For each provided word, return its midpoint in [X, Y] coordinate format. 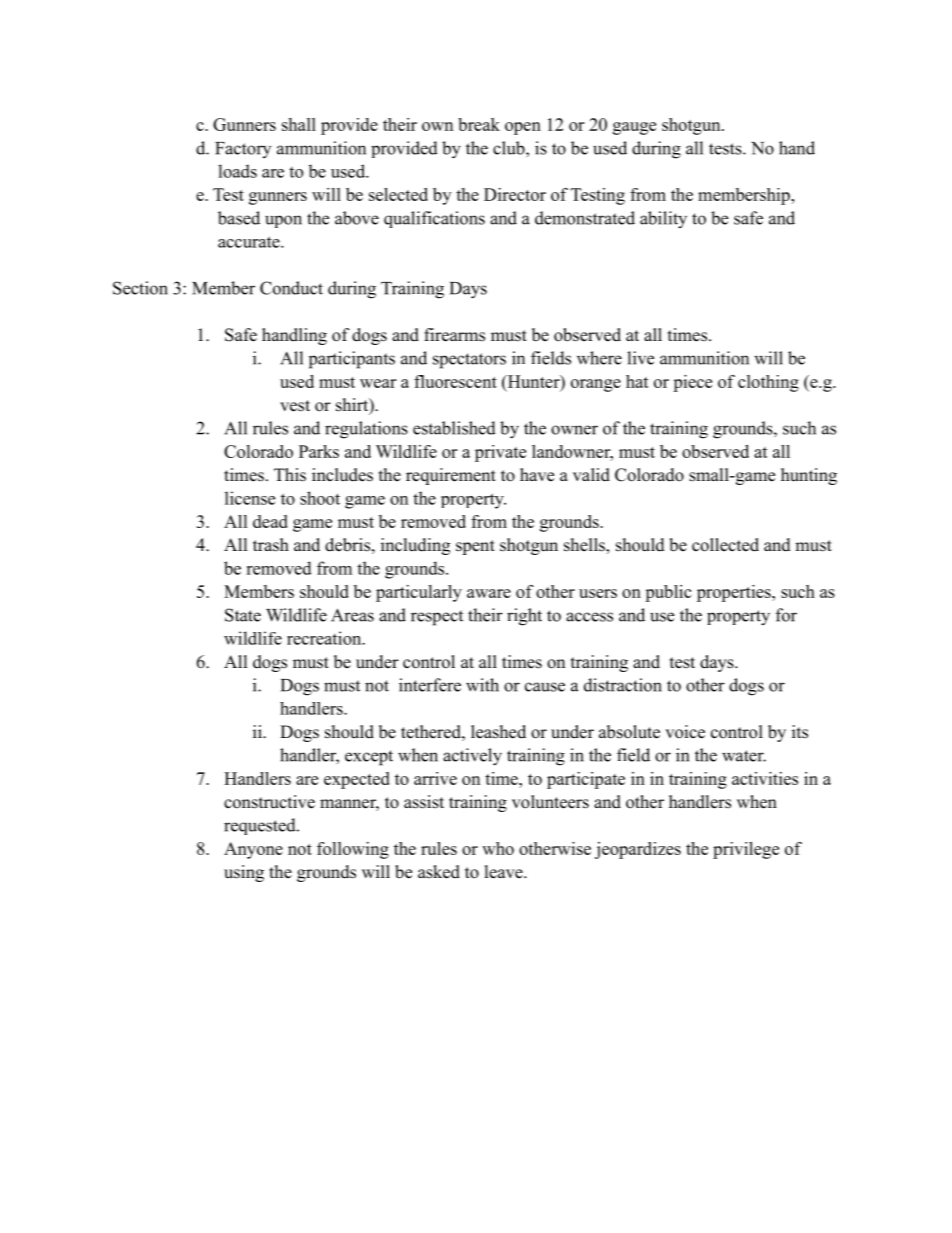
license [250, 498]
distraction [623, 685]
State [243, 615]
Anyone [253, 850]
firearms [454, 335]
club [510, 148]
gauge [634, 128]
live [640, 358]
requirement [451, 476]
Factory [243, 150]
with [482, 685]
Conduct [291, 288]
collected [725, 545]
